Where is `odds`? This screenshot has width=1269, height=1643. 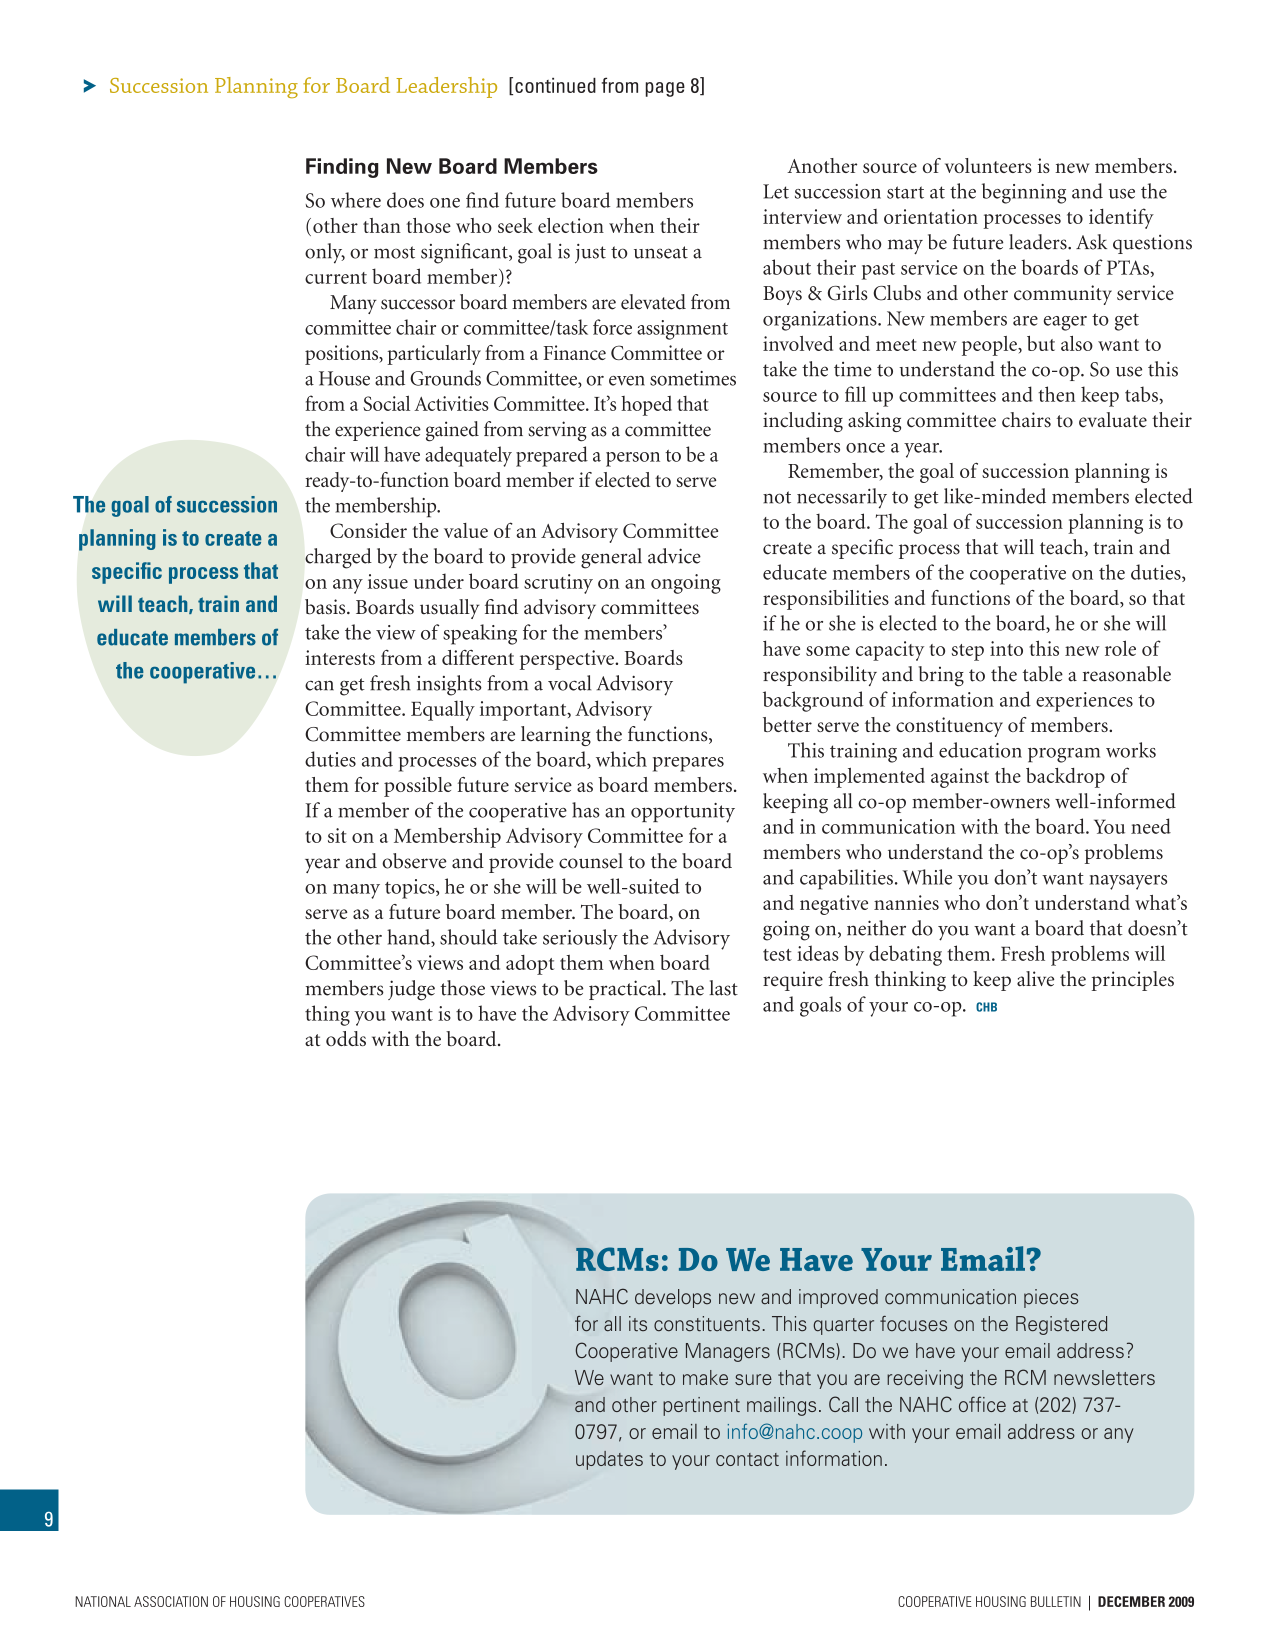
odds is located at coordinates (346, 1038).
